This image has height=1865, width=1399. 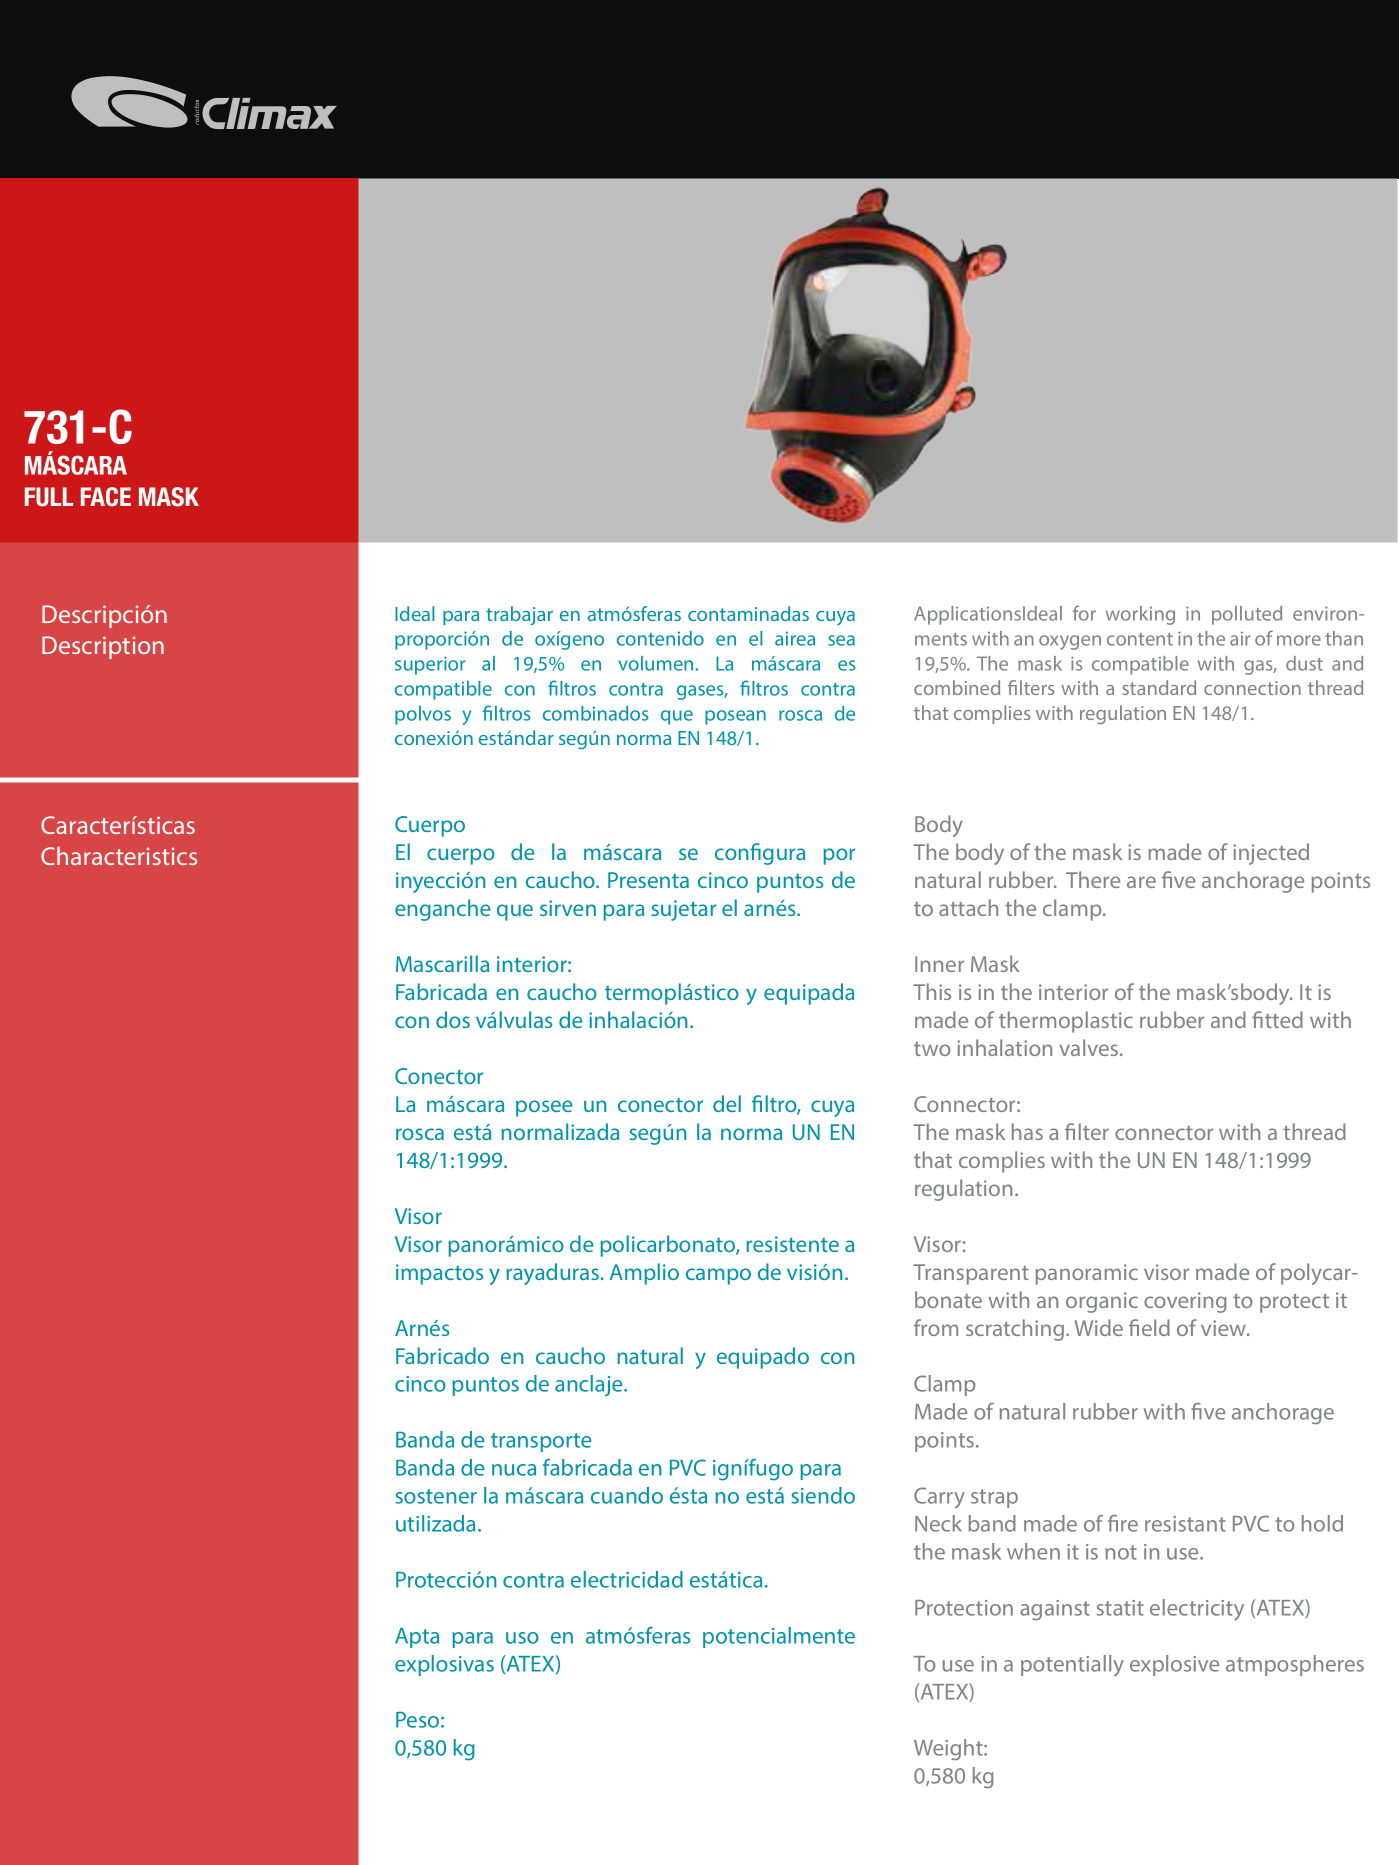 I want to click on working, so click(x=1140, y=615).
